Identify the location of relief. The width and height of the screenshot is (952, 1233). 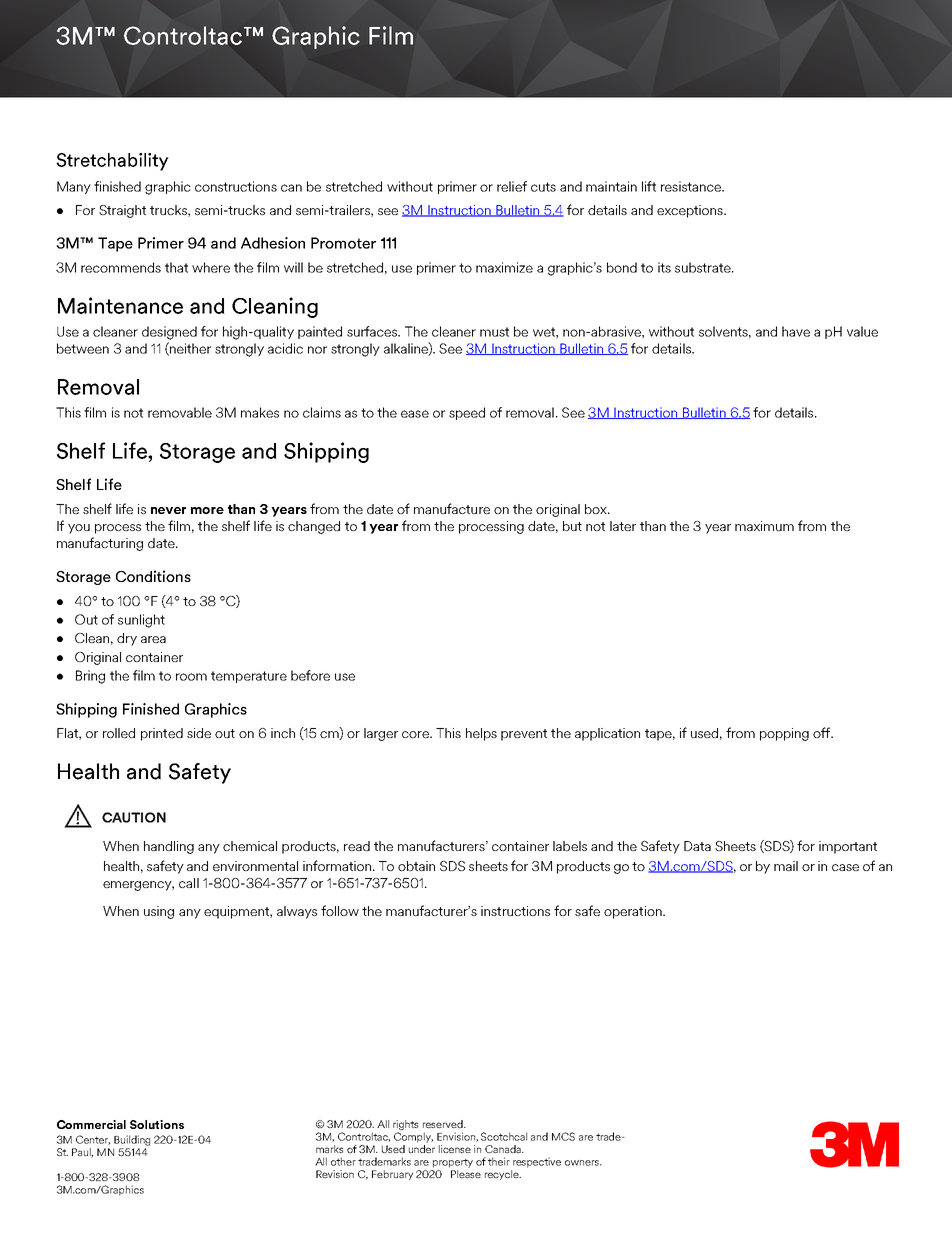
(512, 186).
